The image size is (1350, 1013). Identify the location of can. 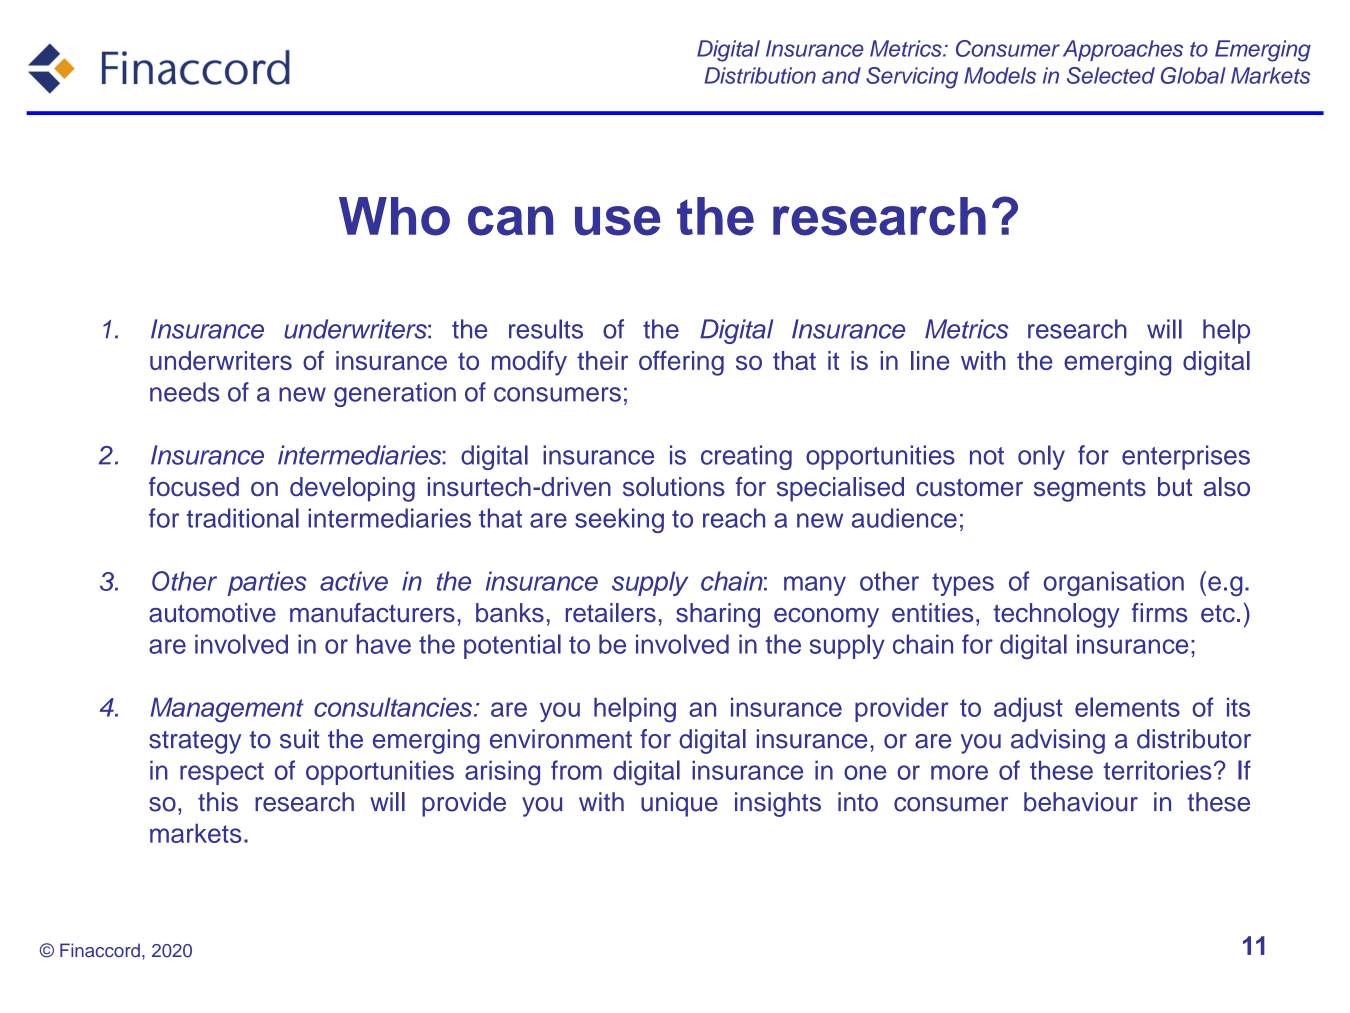
(510, 221).
